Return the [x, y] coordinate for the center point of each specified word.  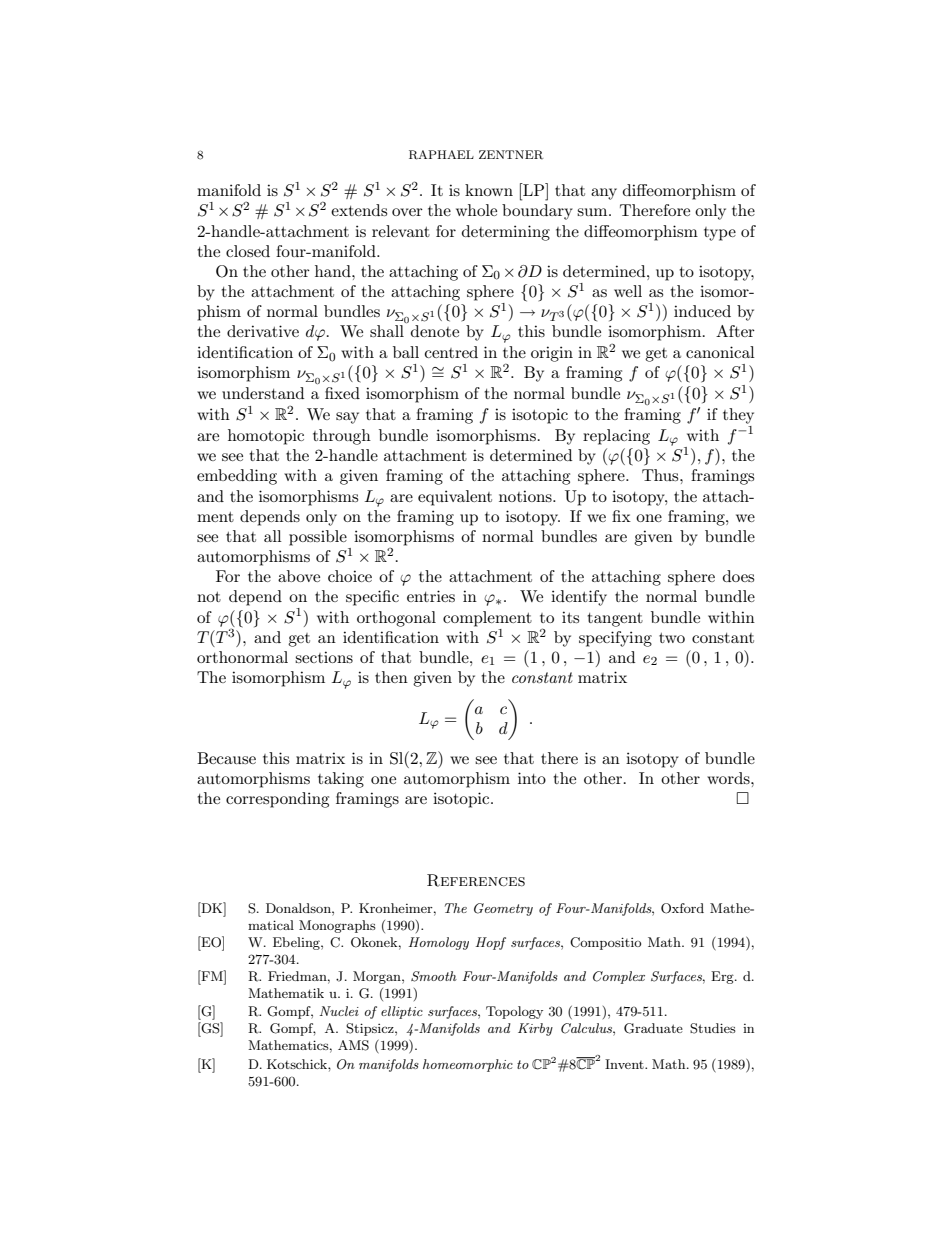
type [720, 234]
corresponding [277, 800]
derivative [263, 331]
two [672, 638]
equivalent [455, 498]
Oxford [682, 908]
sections [324, 657]
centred [451, 352]
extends [359, 210]
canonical [720, 352]
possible [318, 538]
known [489, 190]
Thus [661, 475]
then [391, 677]
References [476, 880]
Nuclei [339, 1011]
